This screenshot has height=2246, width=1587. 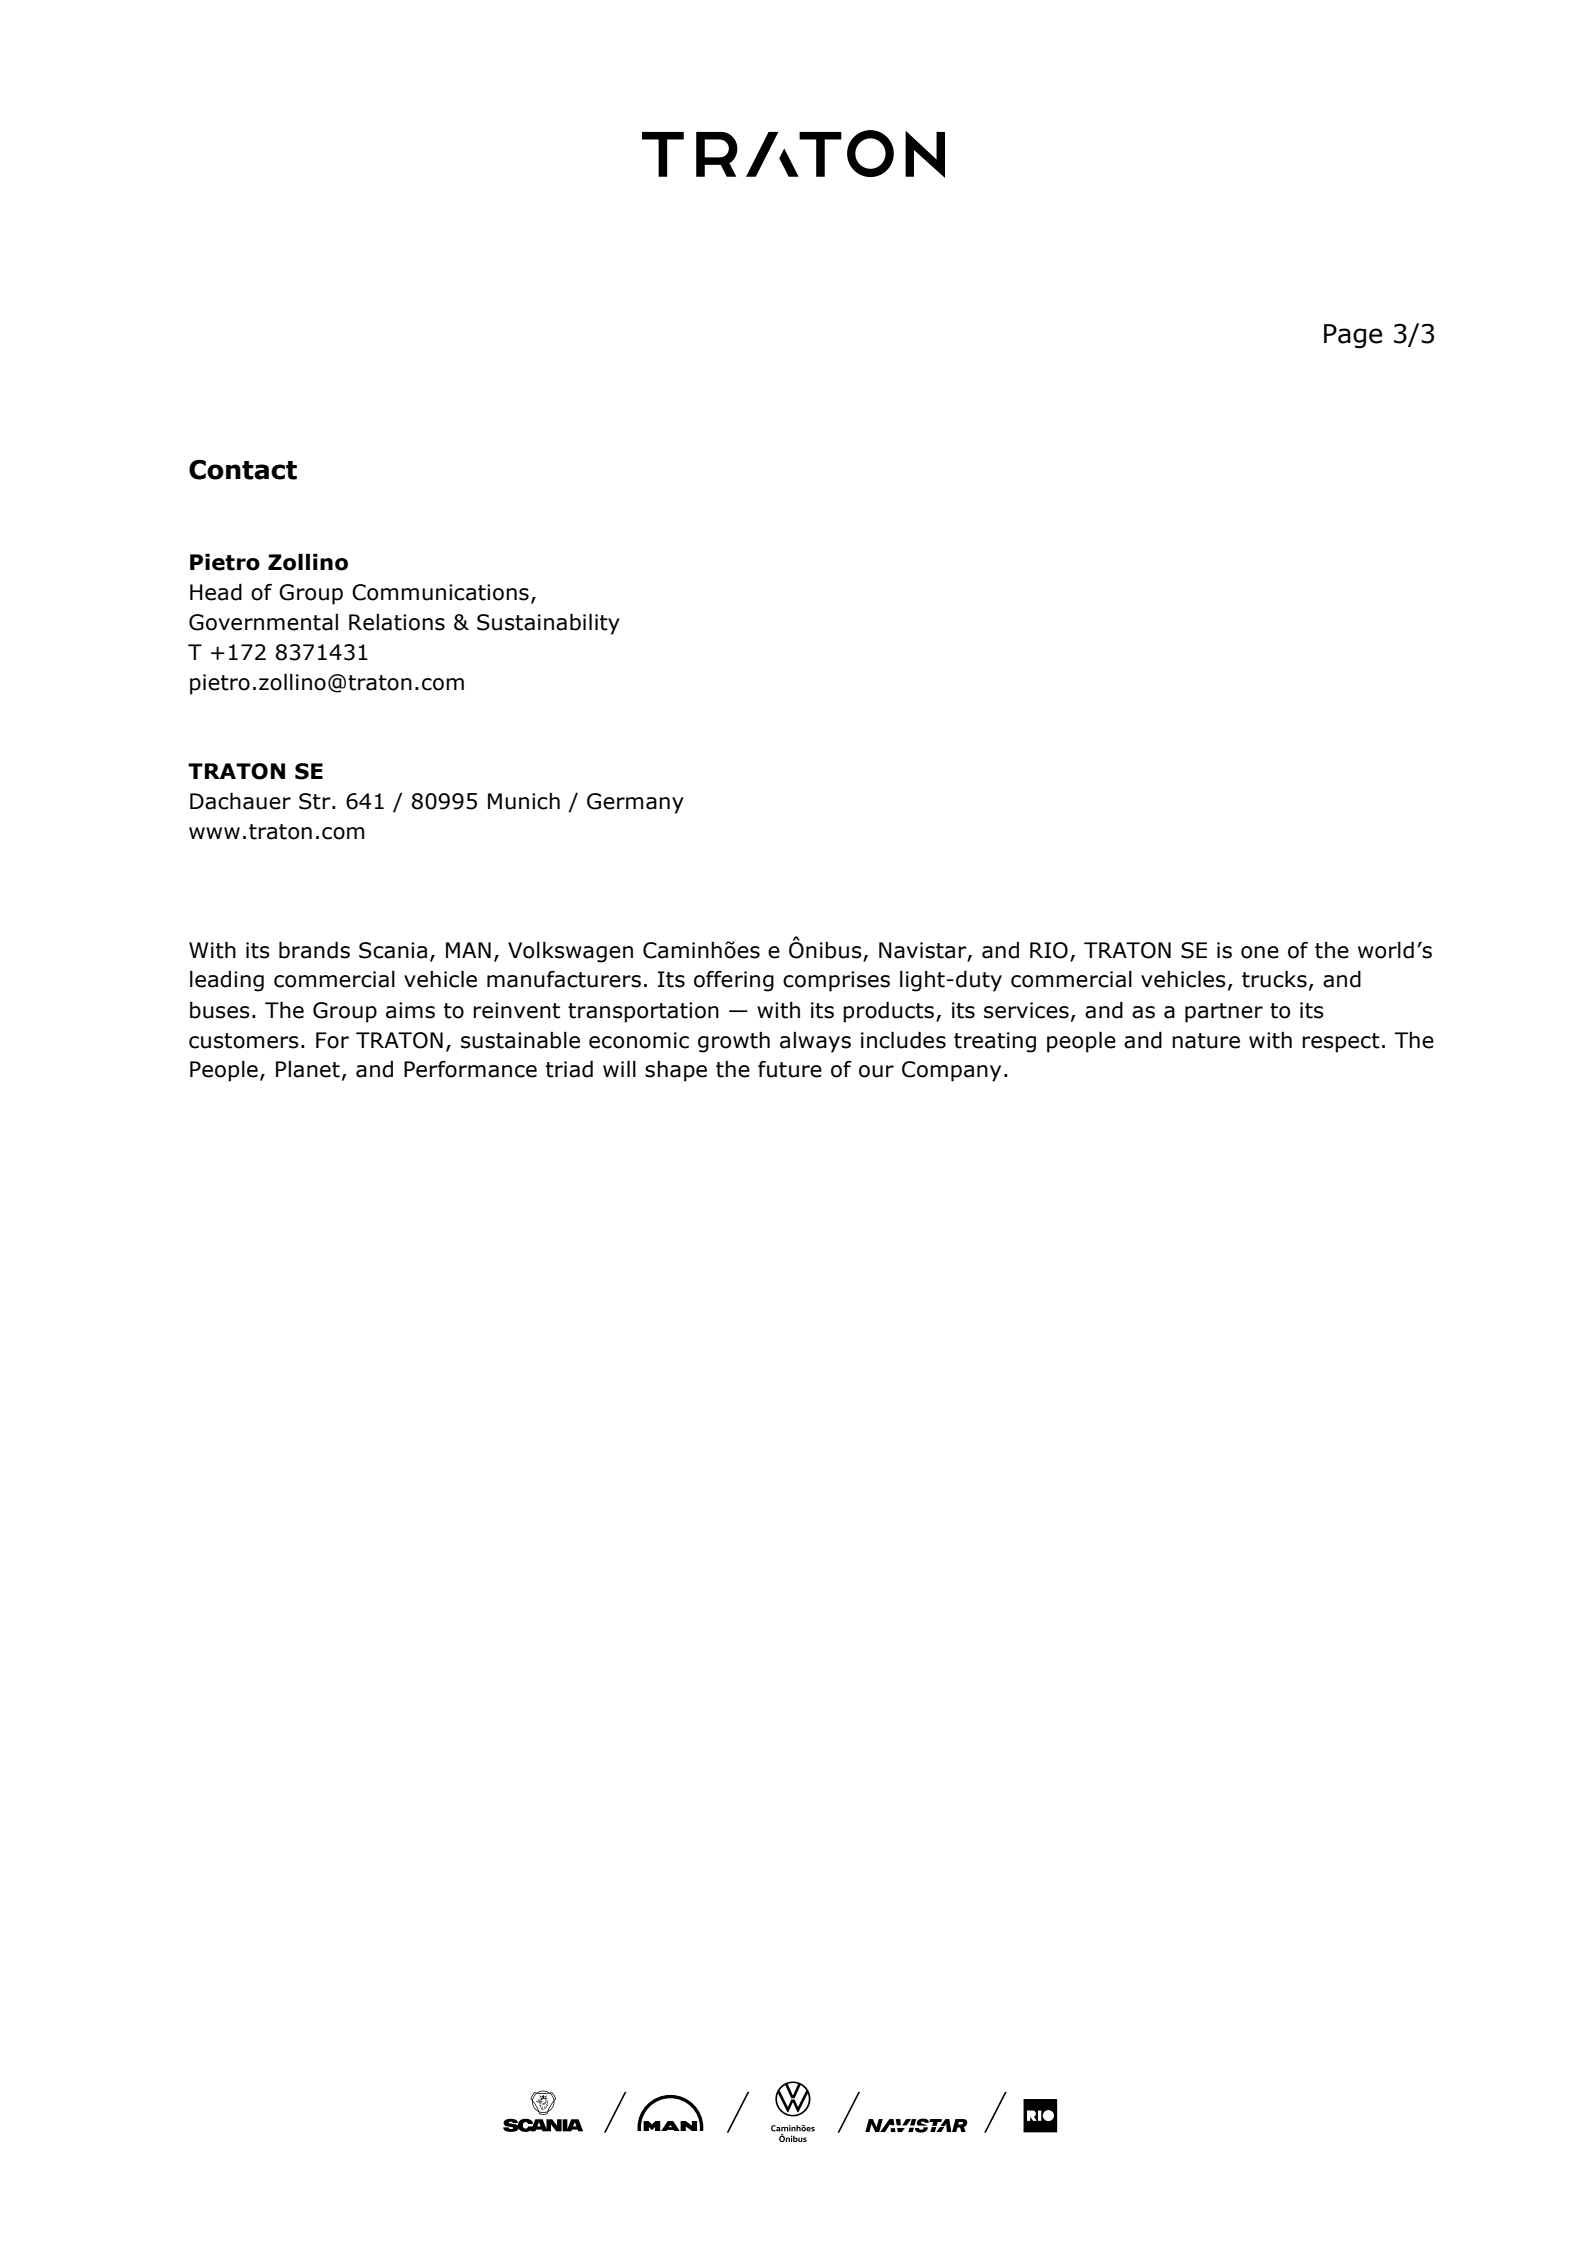 I want to click on always, so click(x=815, y=1042).
